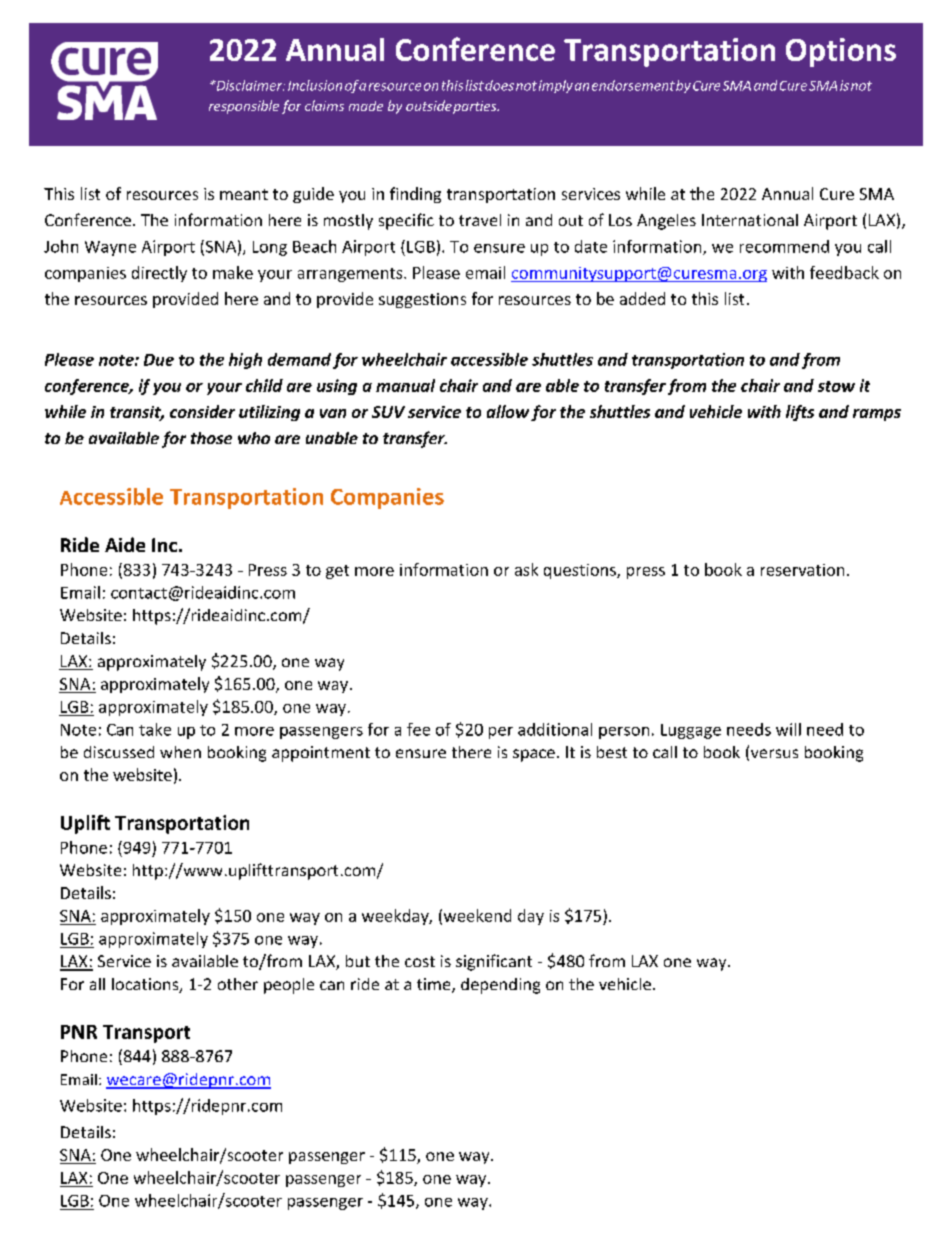 The image size is (952, 1233). Describe the element at coordinates (159, 360) in the screenshot. I see `Due` at that location.
